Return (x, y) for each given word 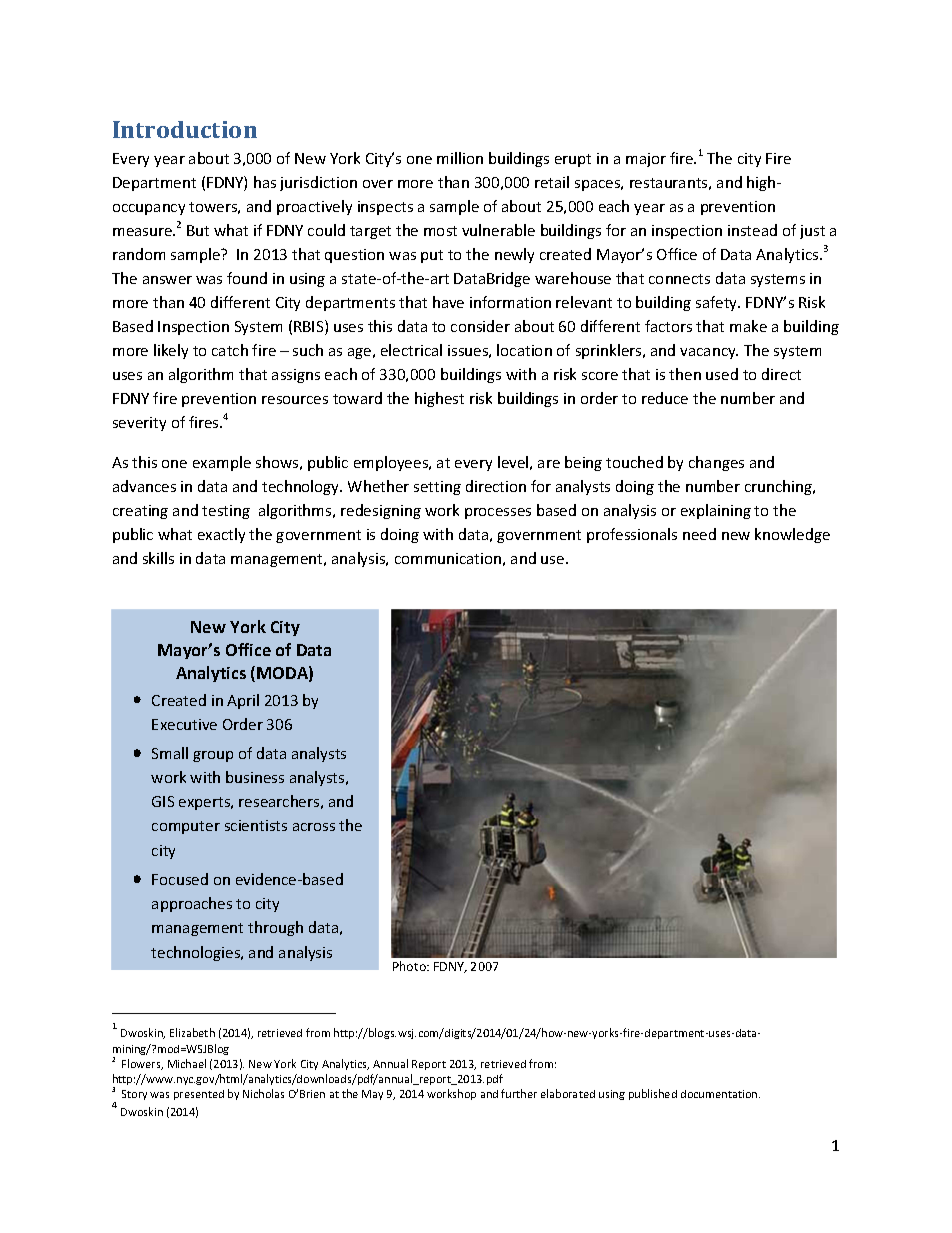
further (519, 1093)
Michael (187, 1063)
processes (498, 513)
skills (158, 558)
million (460, 158)
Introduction (185, 129)
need (699, 534)
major (646, 160)
